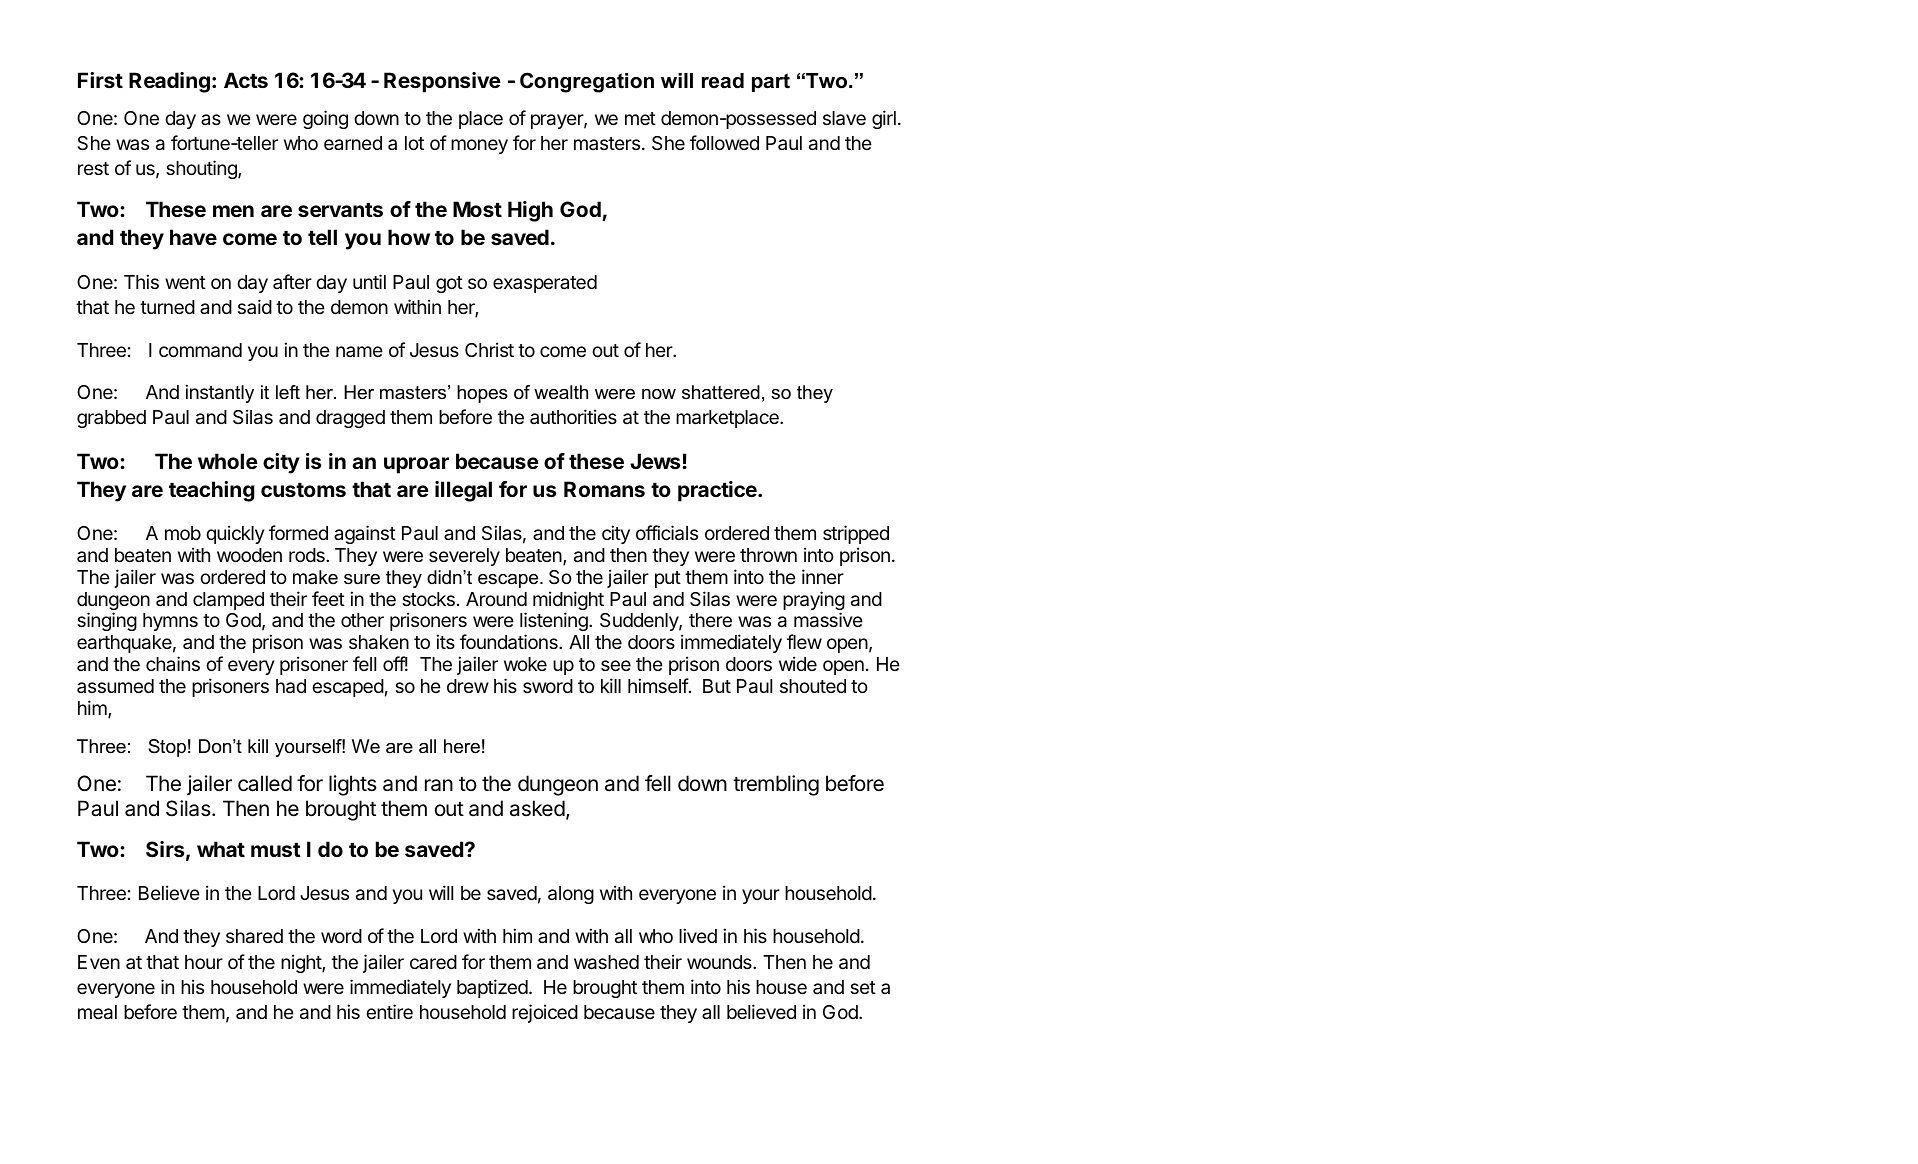 This screenshot has width=1918, height=1164. What do you see at coordinates (492, 988) in the screenshot?
I see `baptized` at bounding box center [492, 988].
